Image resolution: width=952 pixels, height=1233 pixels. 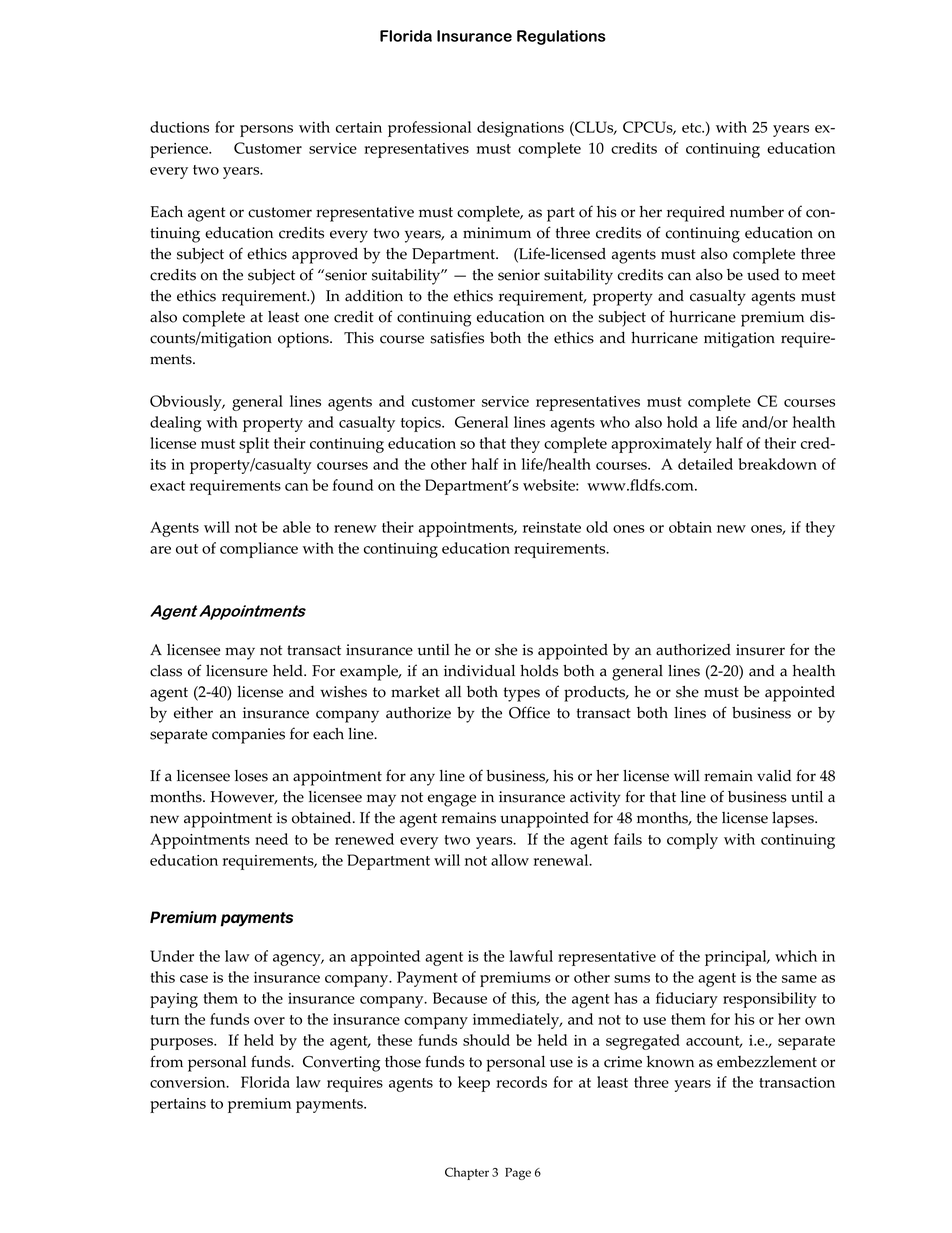 What do you see at coordinates (266, 131) in the document?
I see `persons` at bounding box center [266, 131].
